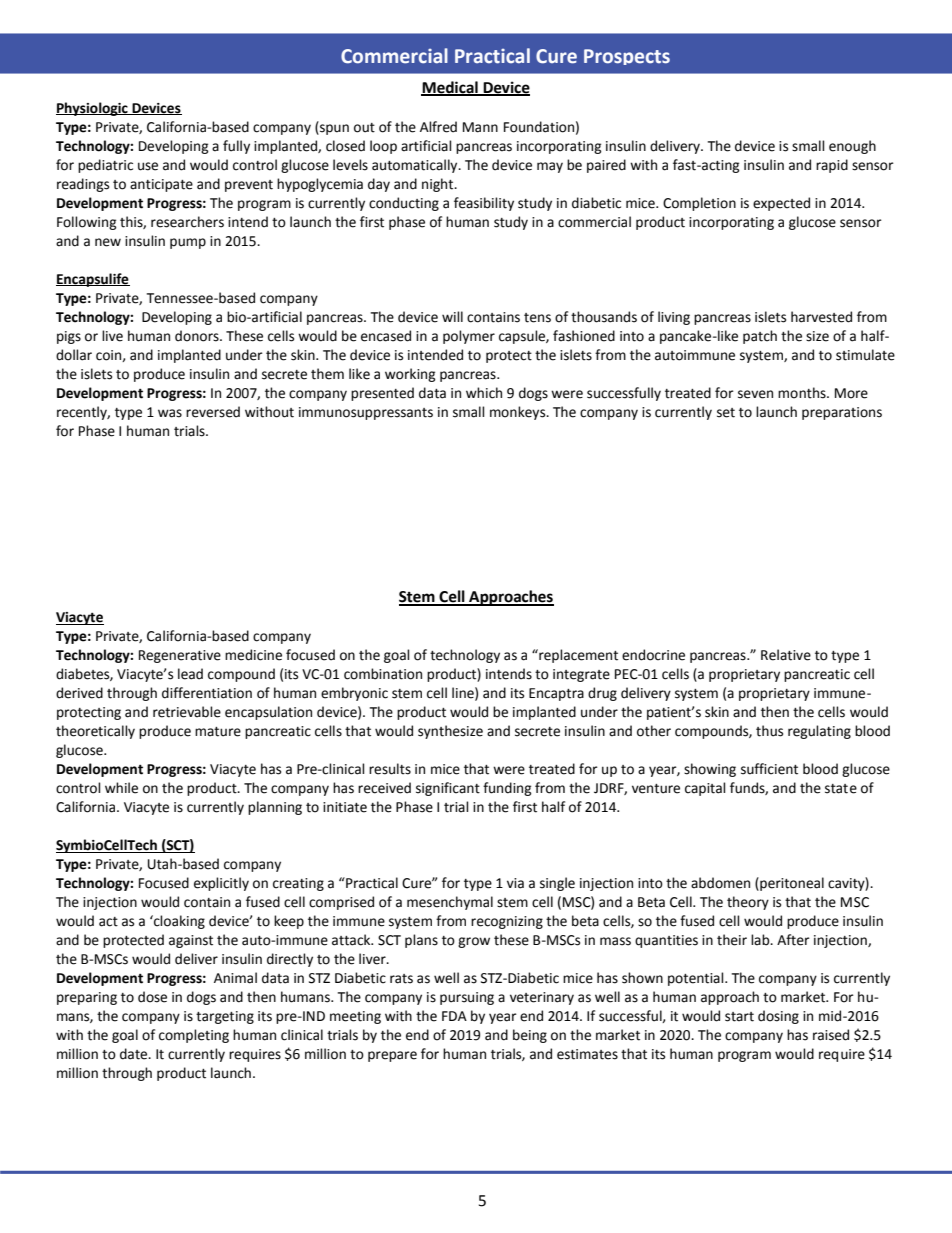  I want to click on dosing, so click(778, 1017).
